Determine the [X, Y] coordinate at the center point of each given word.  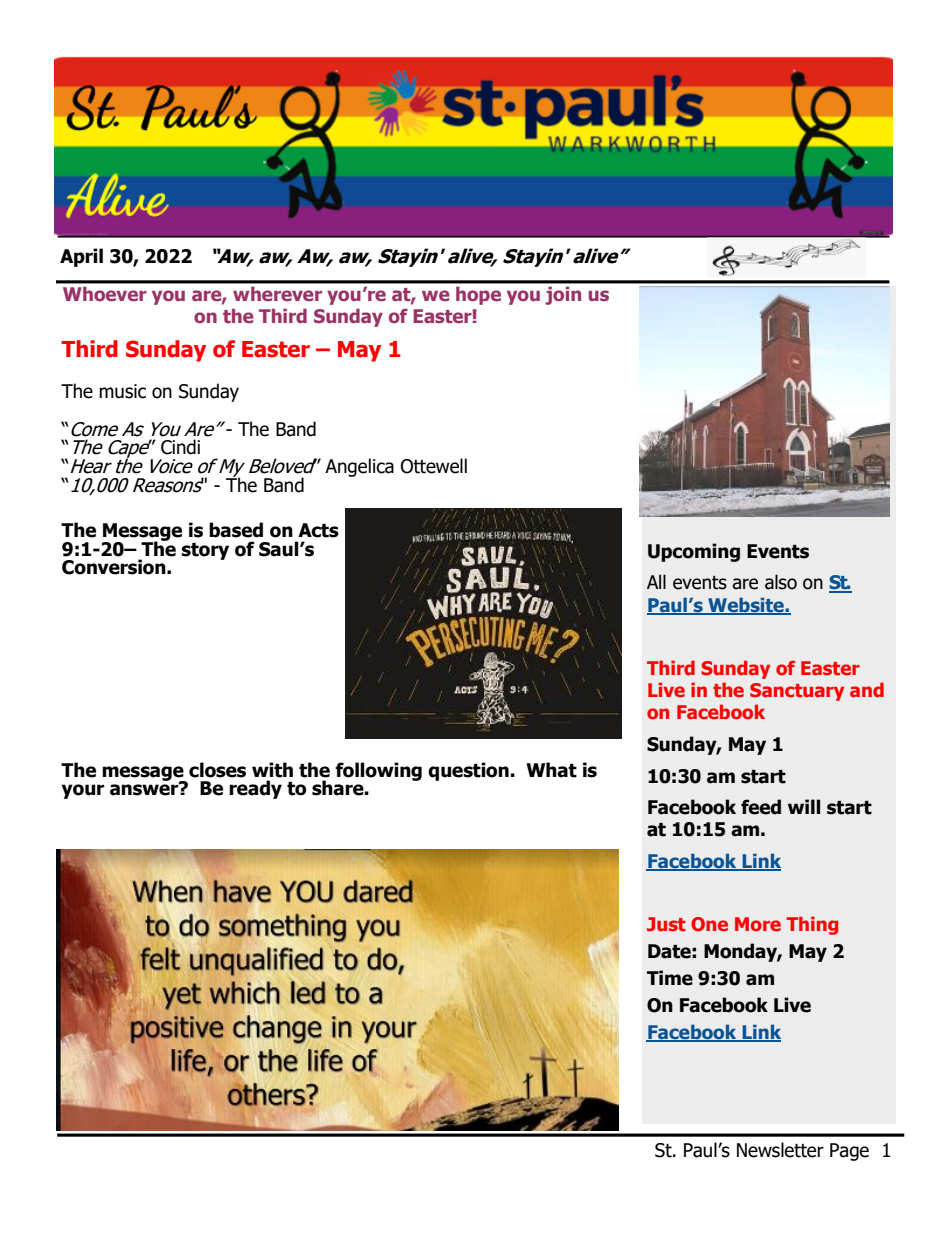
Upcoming [694, 552]
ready [255, 789]
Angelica [359, 467]
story [205, 551]
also [781, 582]
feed [761, 807]
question [468, 771]
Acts [318, 530]
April [81, 257]
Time [670, 978]
